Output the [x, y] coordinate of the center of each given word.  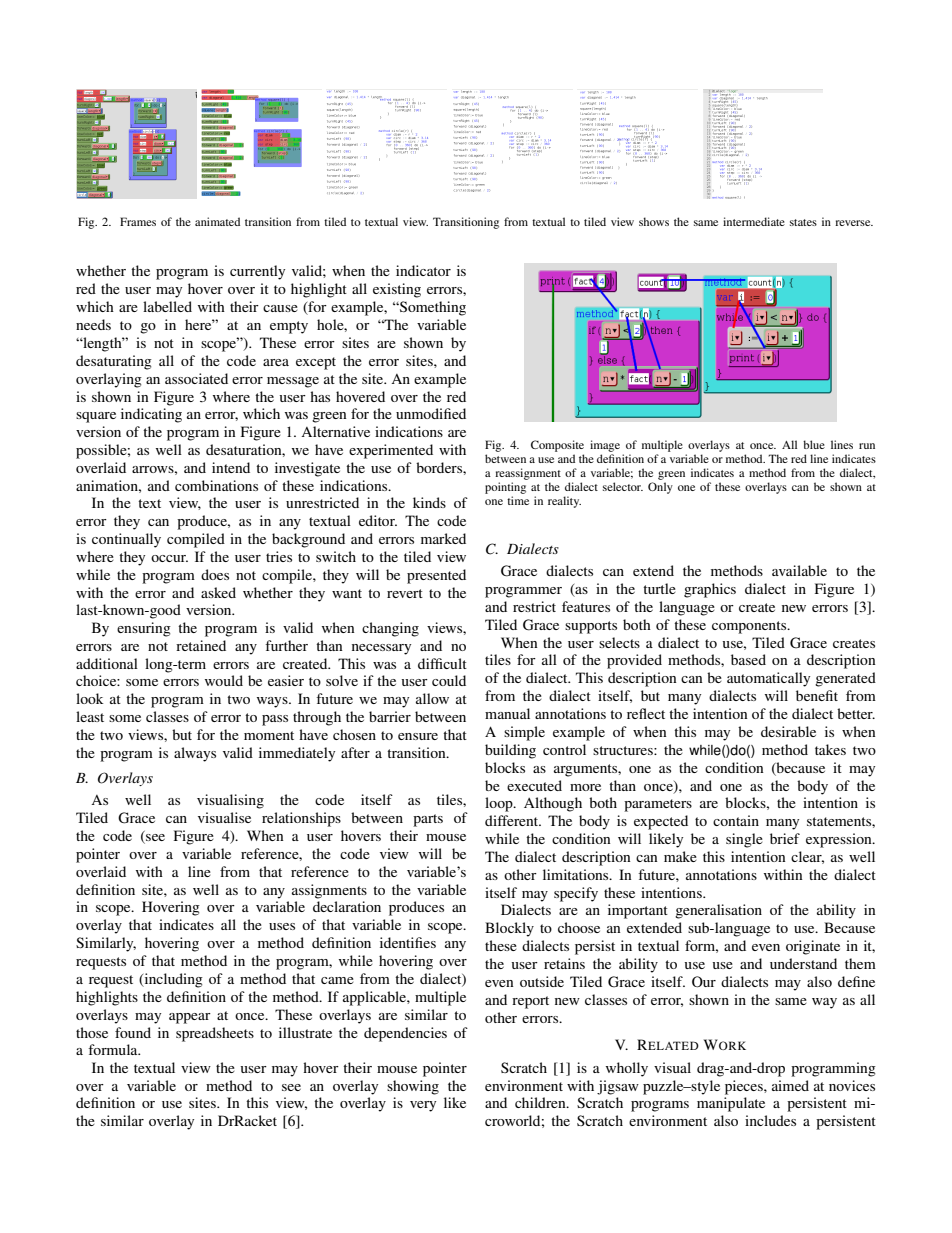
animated [217, 221]
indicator [423, 270]
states [803, 222]
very [423, 1106]
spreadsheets [215, 1034]
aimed [790, 1085]
